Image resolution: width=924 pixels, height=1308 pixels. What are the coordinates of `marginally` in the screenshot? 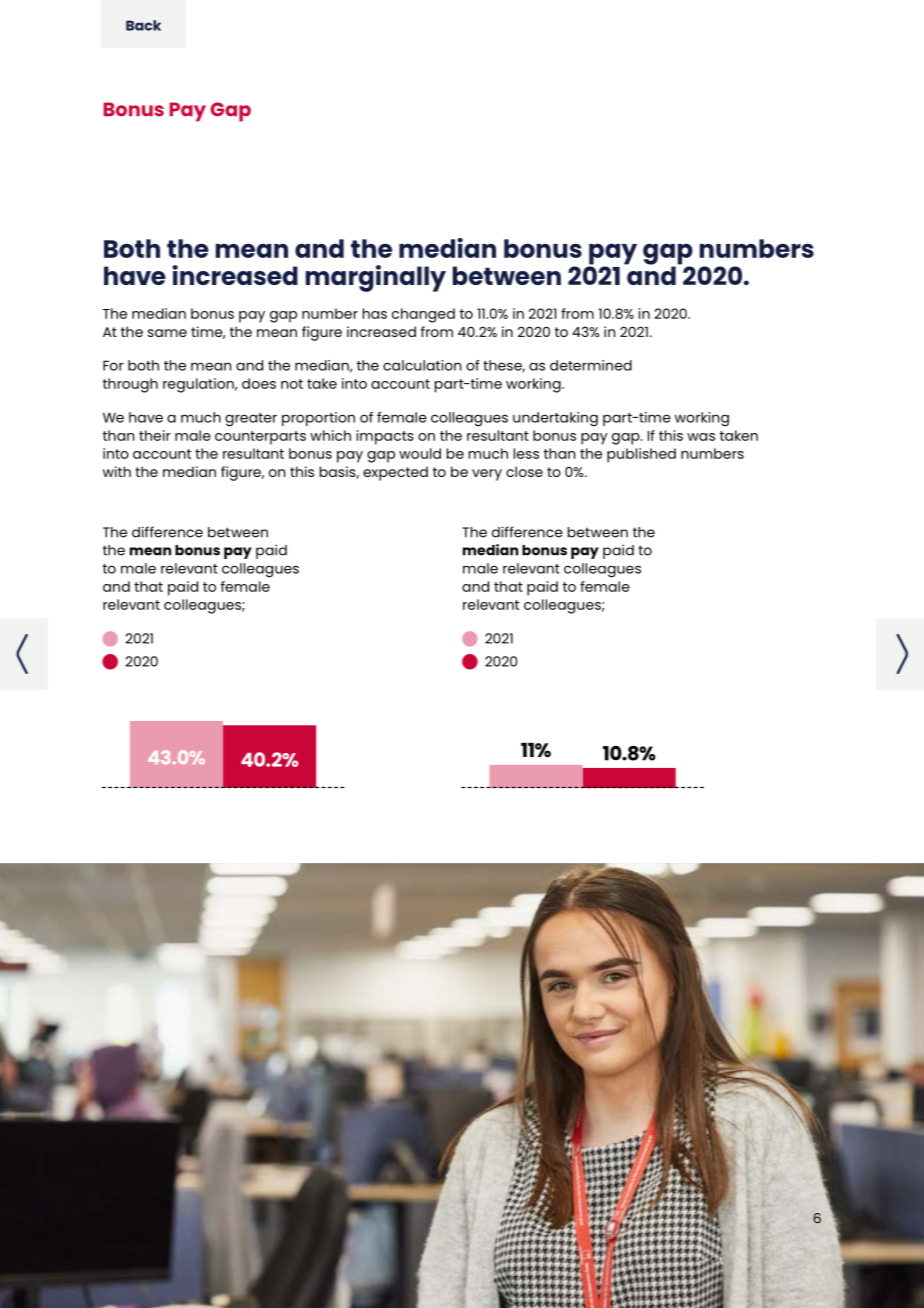 It's located at (376, 278).
